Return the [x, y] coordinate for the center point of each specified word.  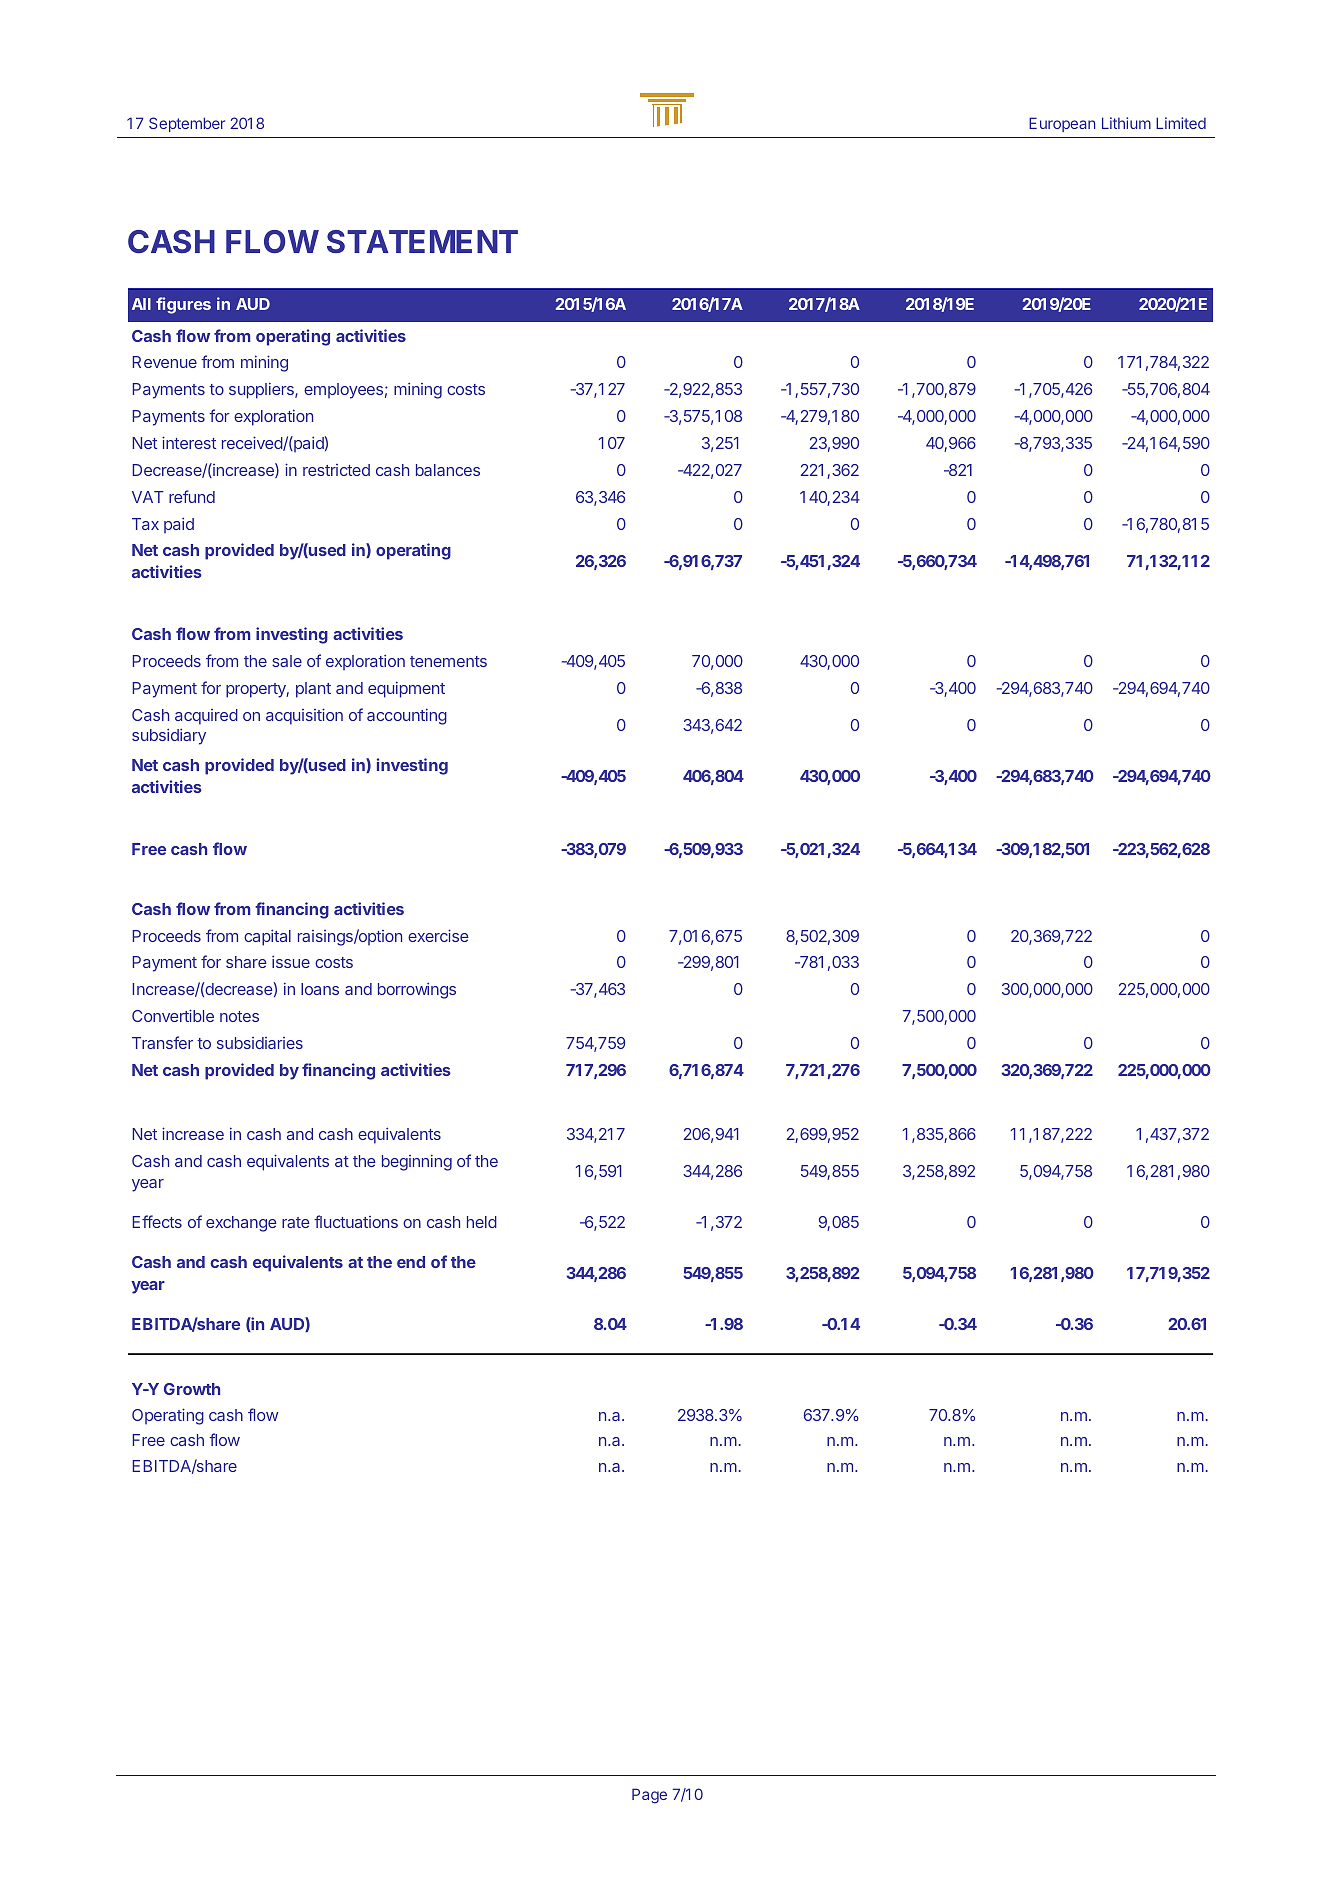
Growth [192, 1389]
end [411, 1262]
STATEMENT [422, 241]
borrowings [417, 990]
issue [291, 961]
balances [448, 470]
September [187, 124]
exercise [438, 935]
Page [649, 1796]
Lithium [1126, 123]
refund [192, 496]
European [1062, 124]
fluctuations [356, 1221]
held [482, 1222]
